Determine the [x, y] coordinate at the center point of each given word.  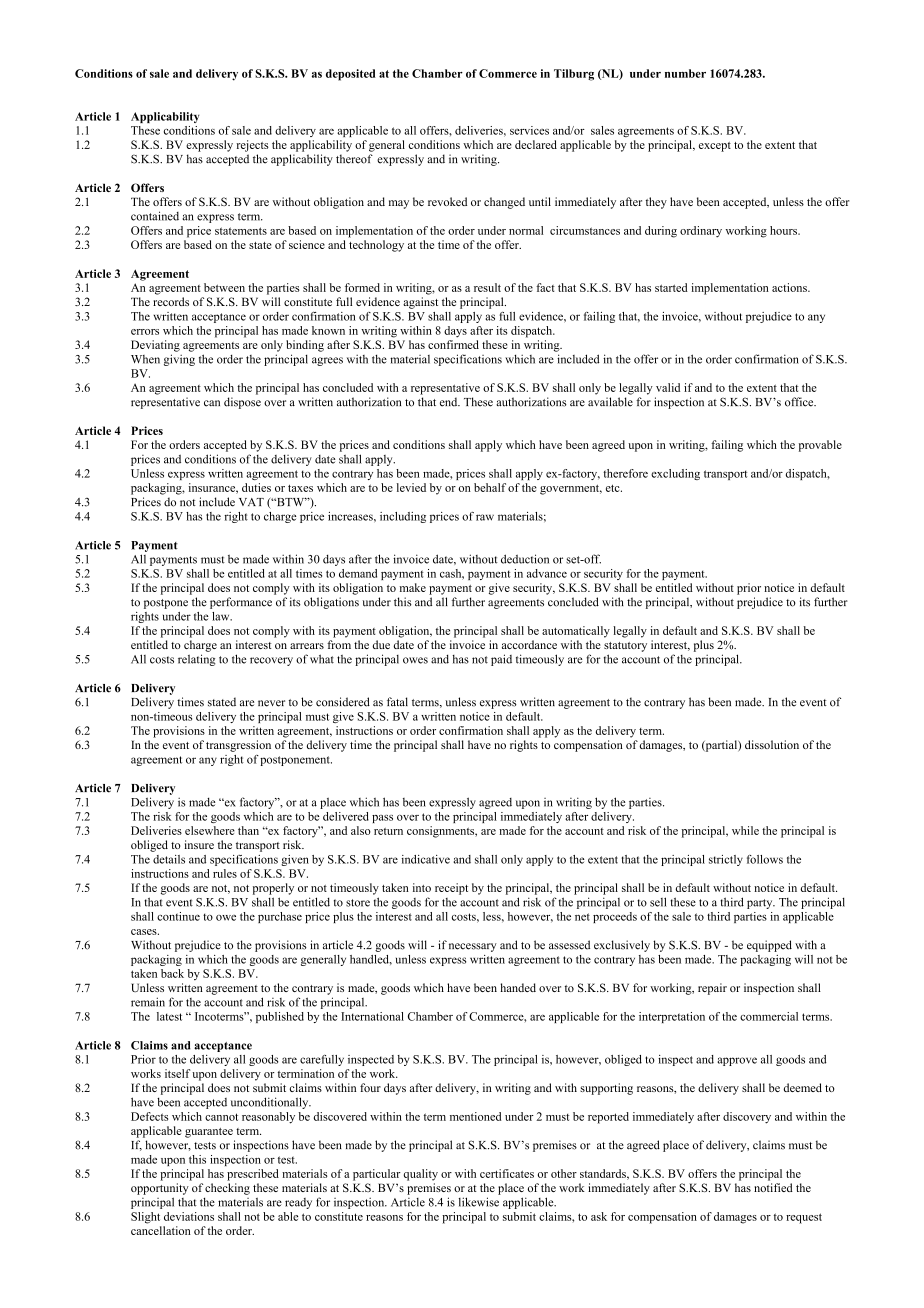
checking [227, 1189]
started [671, 287]
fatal [397, 701]
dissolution [772, 744]
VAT [251, 502]
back [172, 973]
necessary [473, 947]
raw [485, 517]
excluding [675, 474]
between [224, 287]
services [529, 130]
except [715, 147]
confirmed [453, 344]
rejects [253, 146]
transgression [238, 746]
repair [712, 989]
